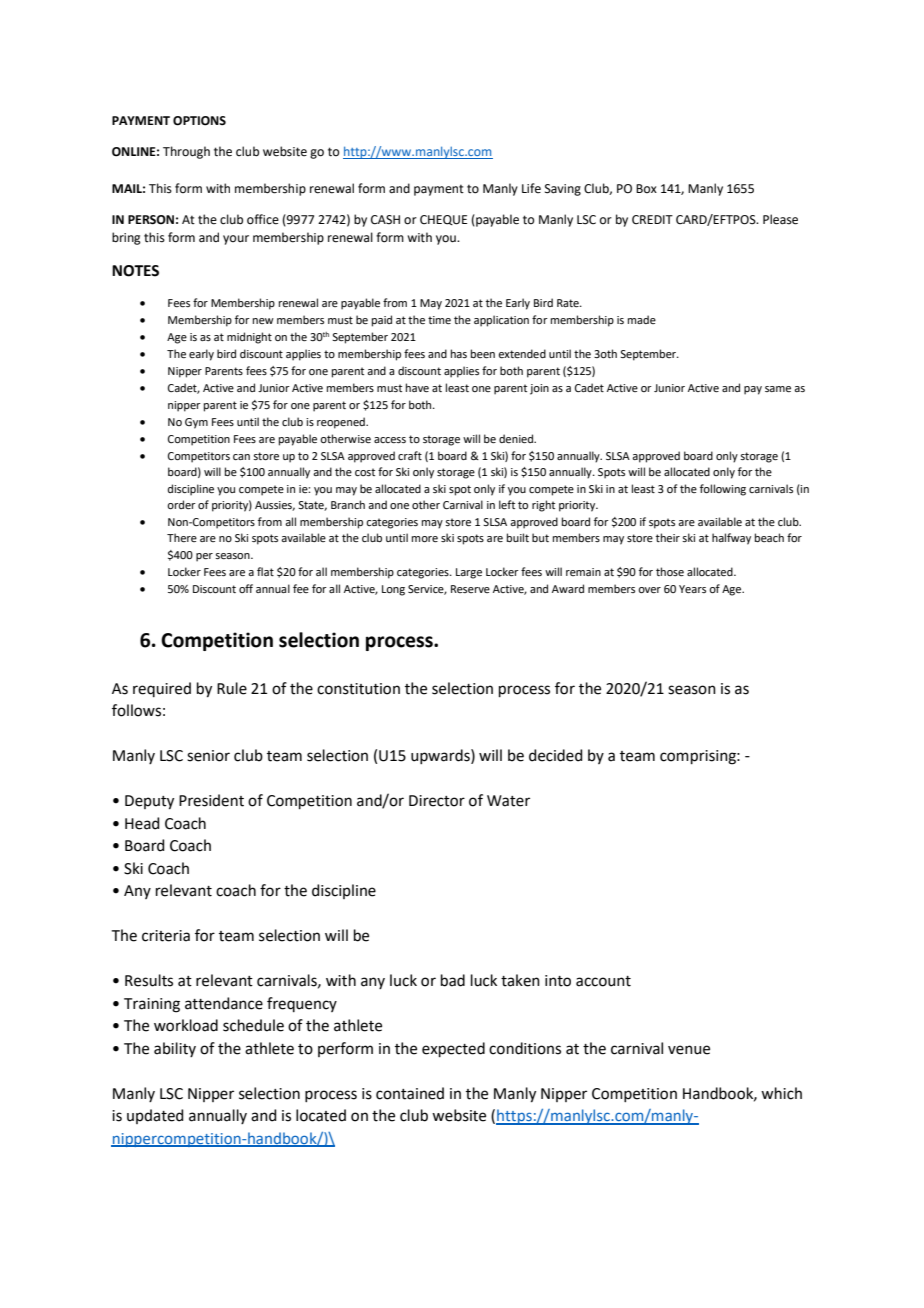 This image has height=1308, width=924. I want to click on decided, so click(556, 755).
